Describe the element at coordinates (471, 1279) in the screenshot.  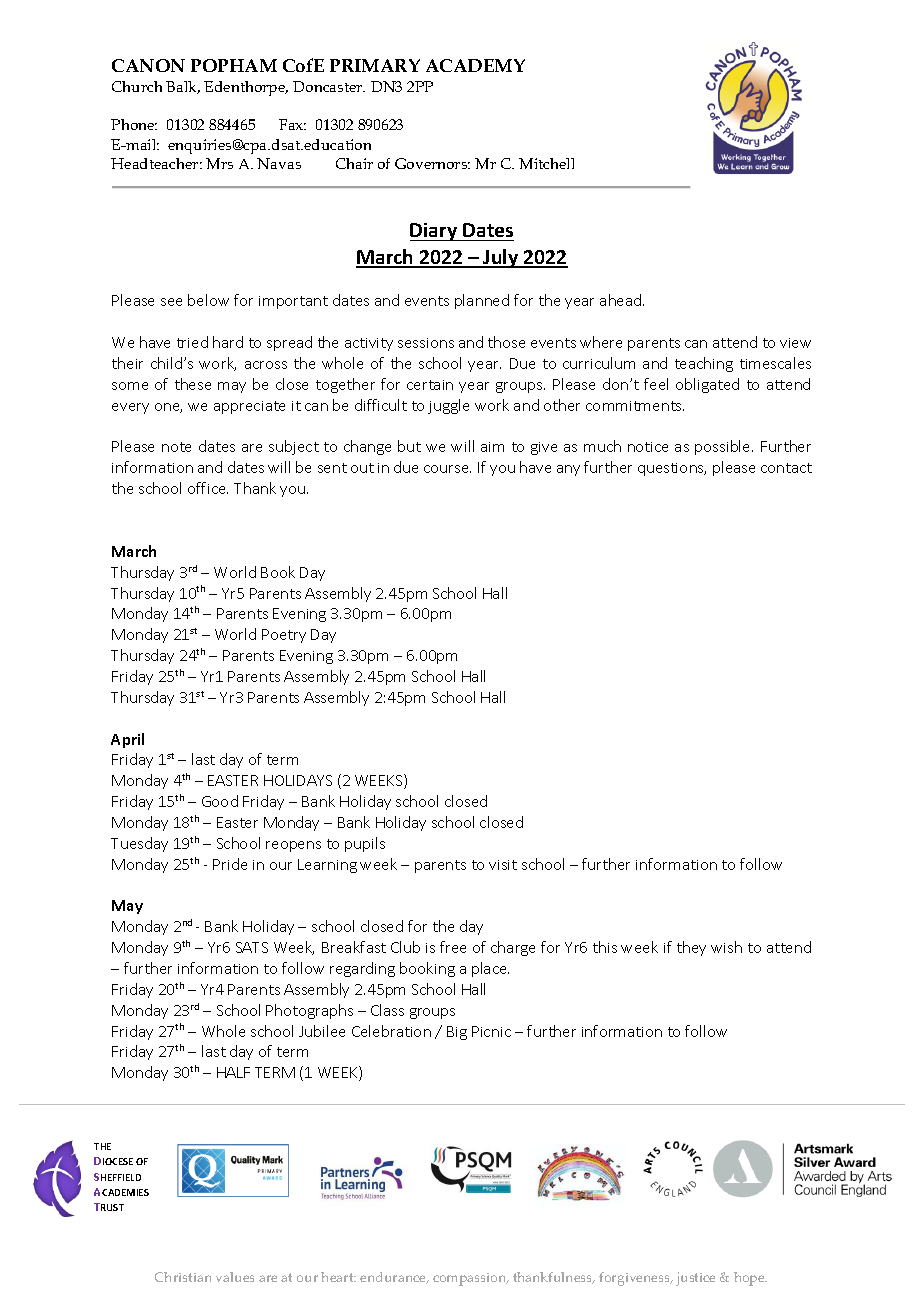
I see `compassion` at that location.
